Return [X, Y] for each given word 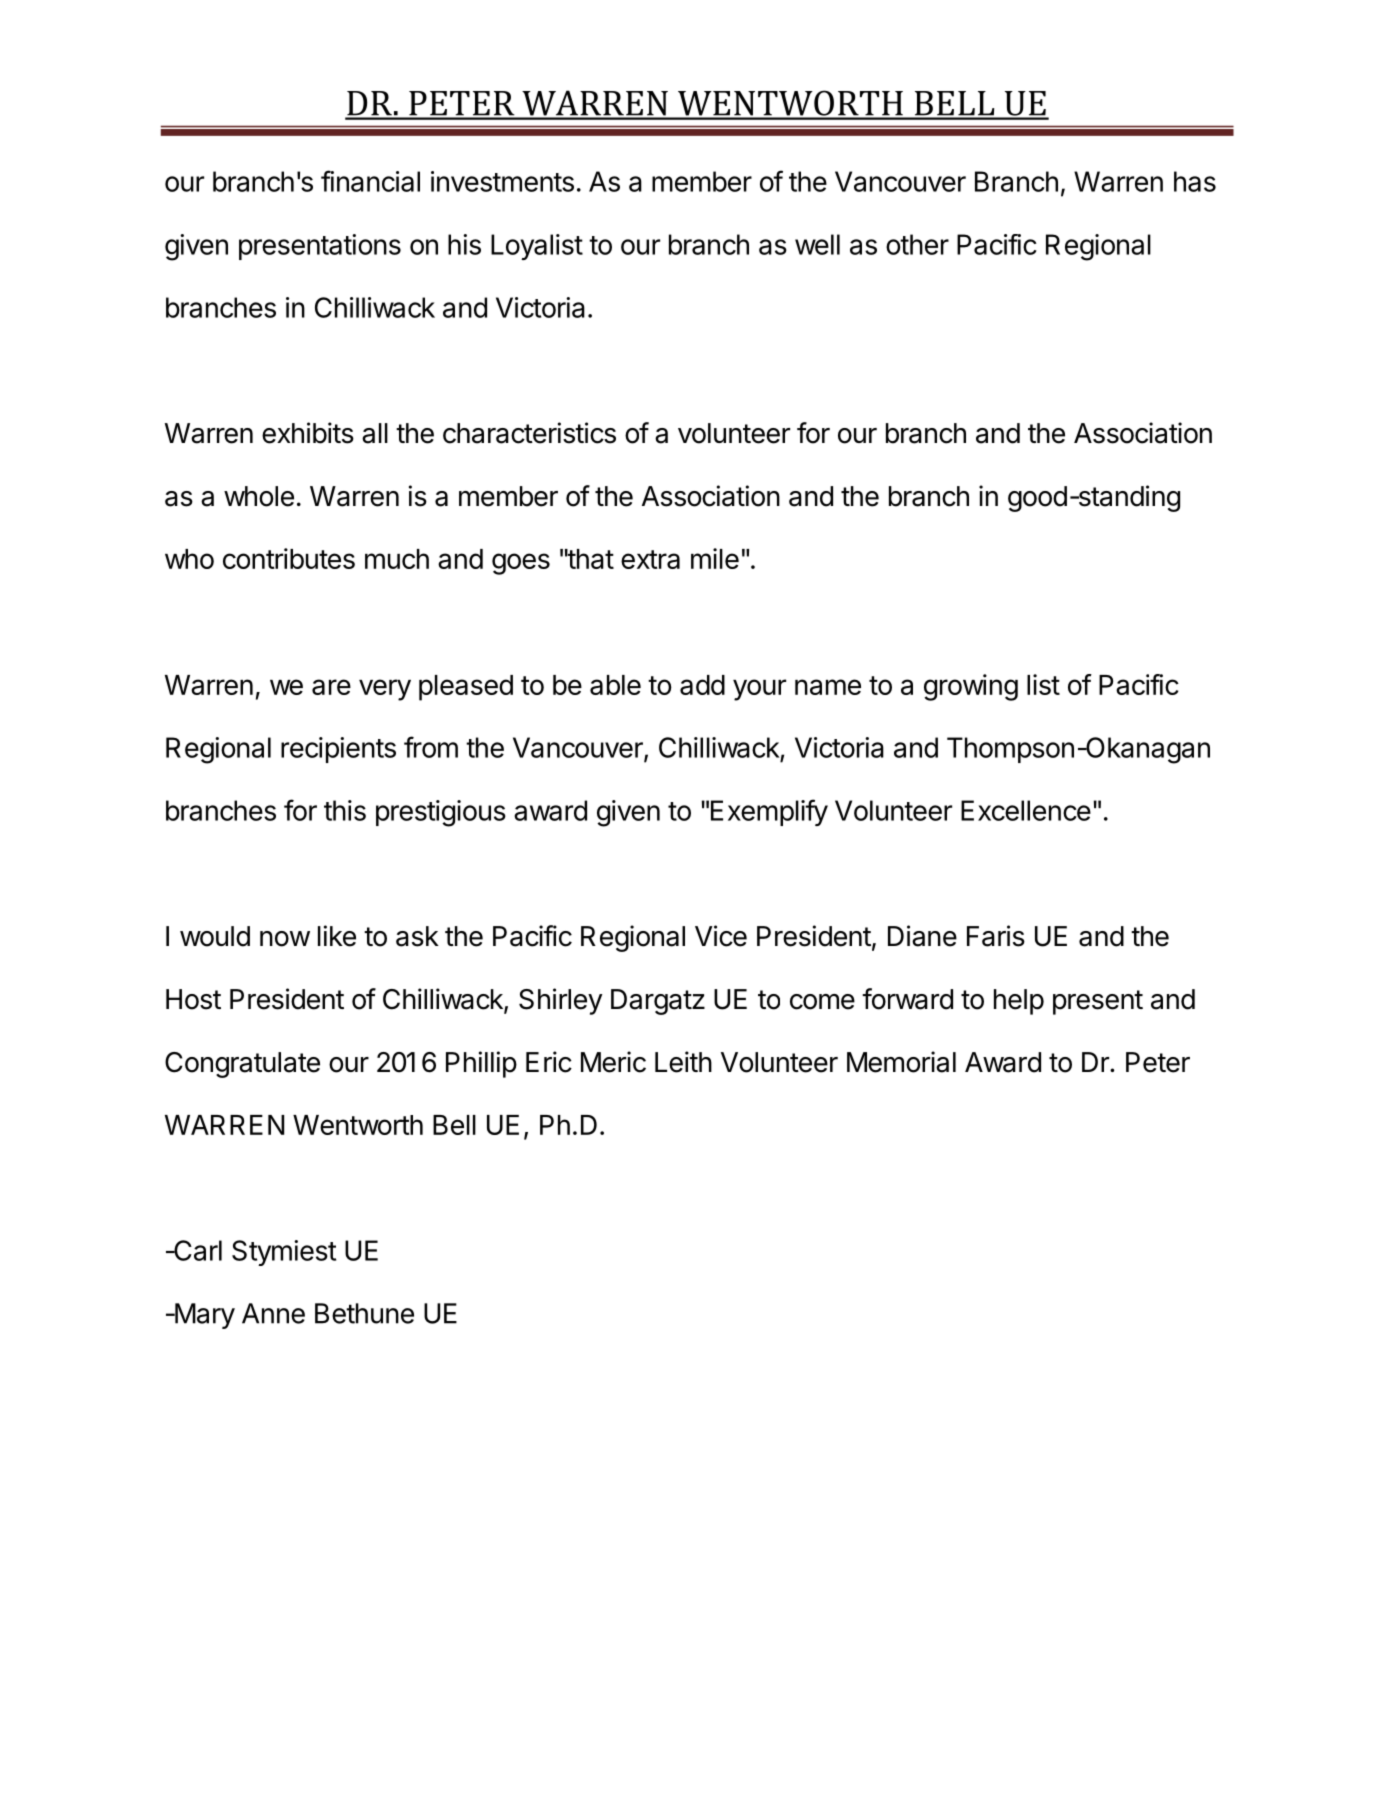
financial [370, 181]
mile [715, 558]
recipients [338, 750]
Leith [683, 1062]
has [1195, 181]
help [1019, 1002]
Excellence [1026, 810]
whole [259, 496]
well [817, 244]
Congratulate [242, 1065]
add [702, 685]
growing [971, 687]
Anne [273, 1313]
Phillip [481, 1064]
